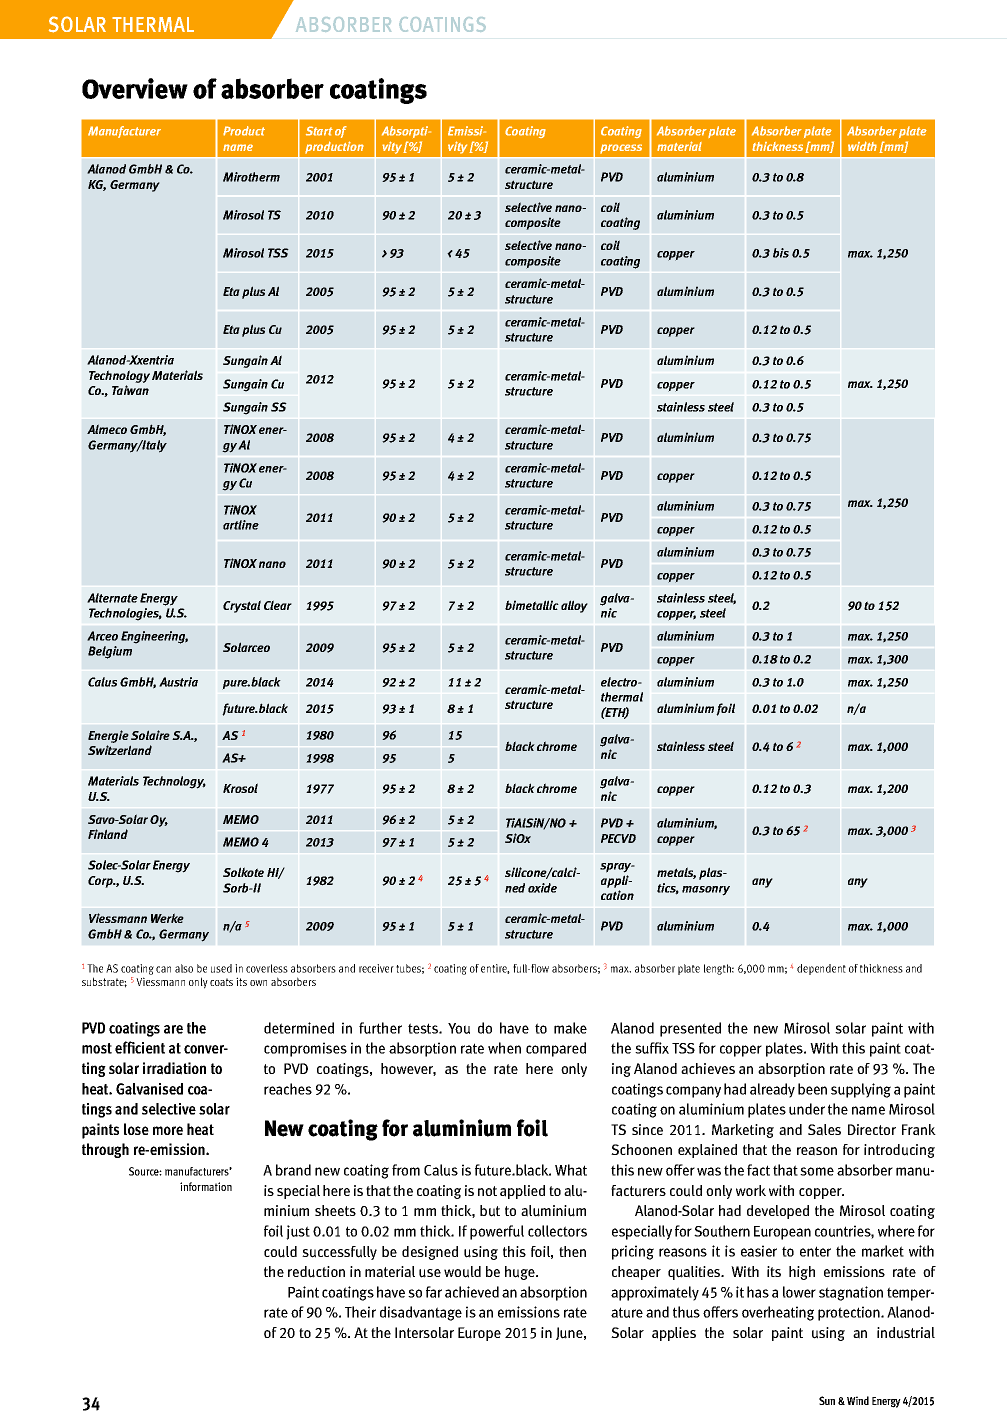 This document has width=1007, height=1425. I want to click on Overview, so click(135, 88).
